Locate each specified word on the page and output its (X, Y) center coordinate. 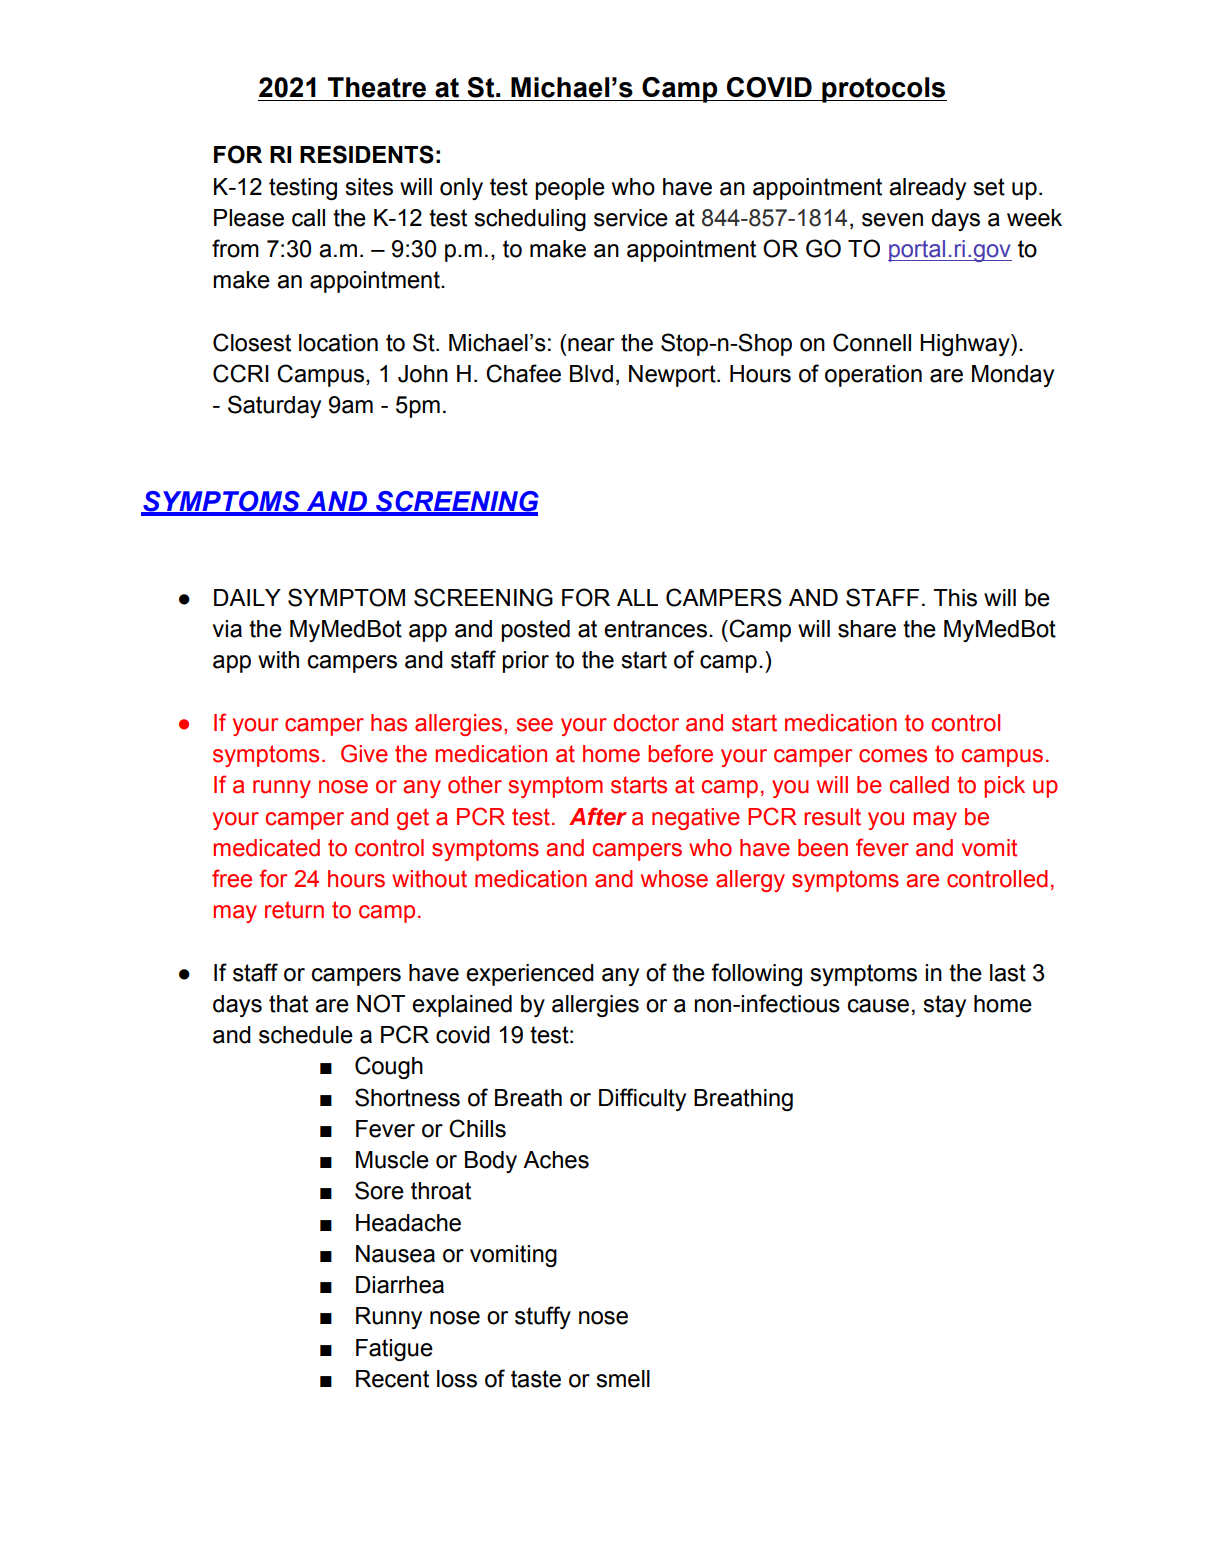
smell (623, 1379)
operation (873, 376)
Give (364, 753)
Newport (673, 376)
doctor (646, 723)
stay (944, 1006)
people (570, 189)
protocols (883, 90)
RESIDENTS (367, 154)
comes (893, 756)
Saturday (274, 406)
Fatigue (394, 1350)
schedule (306, 1035)
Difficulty (642, 1099)
